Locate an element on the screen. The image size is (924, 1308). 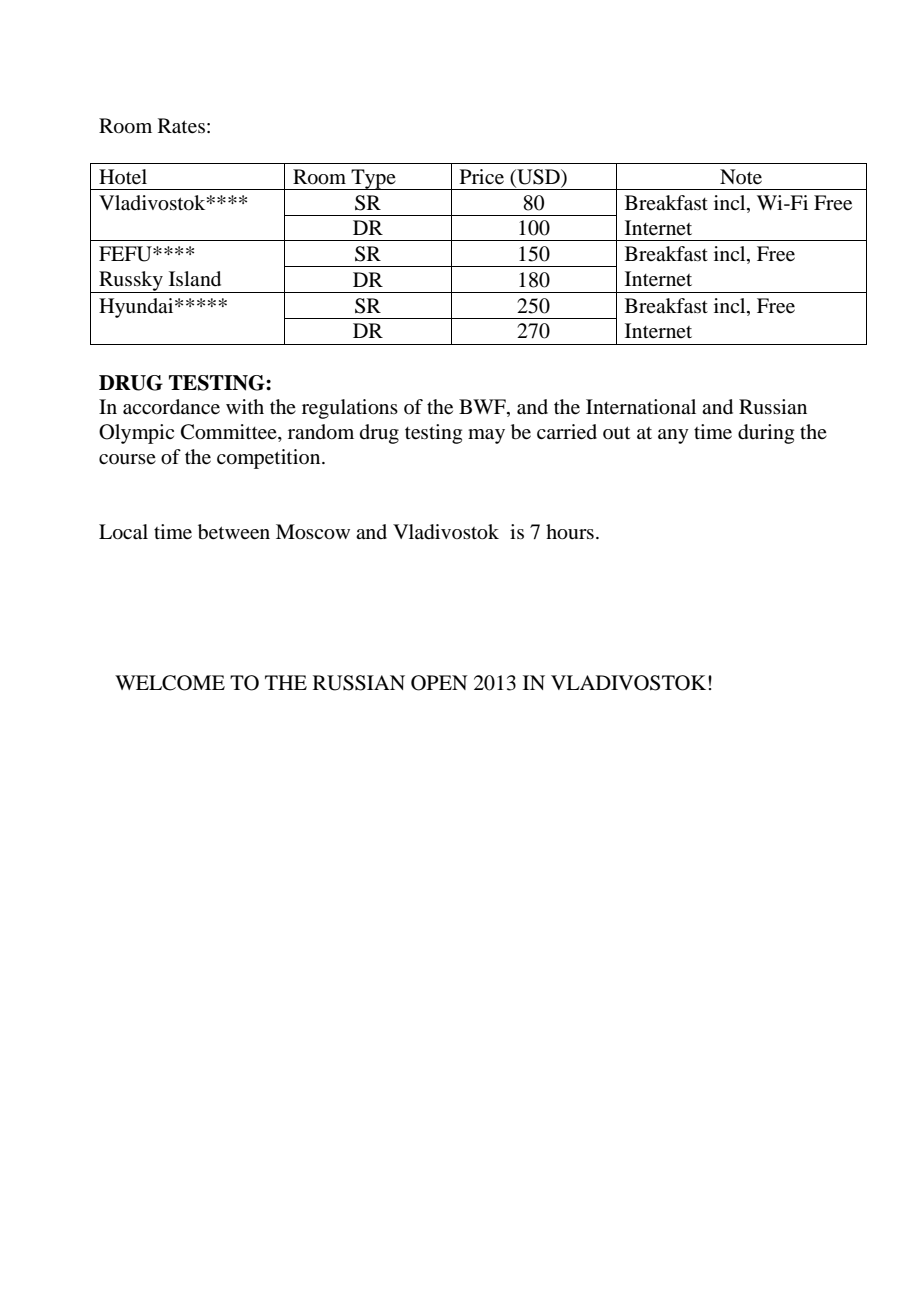
may is located at coordinates (486, 436).
